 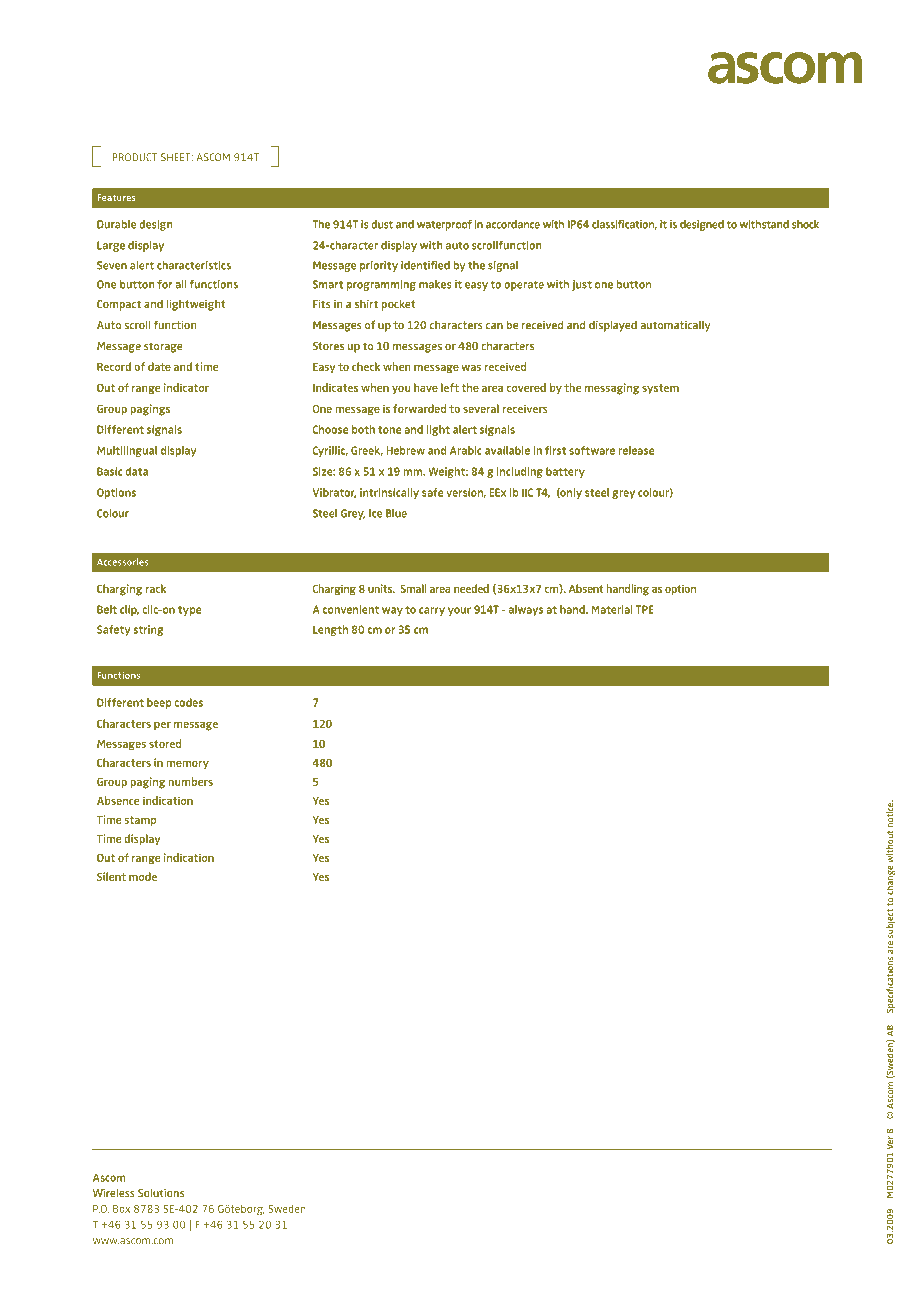 I want to click on waterproof, so click(x=444, y=225).
